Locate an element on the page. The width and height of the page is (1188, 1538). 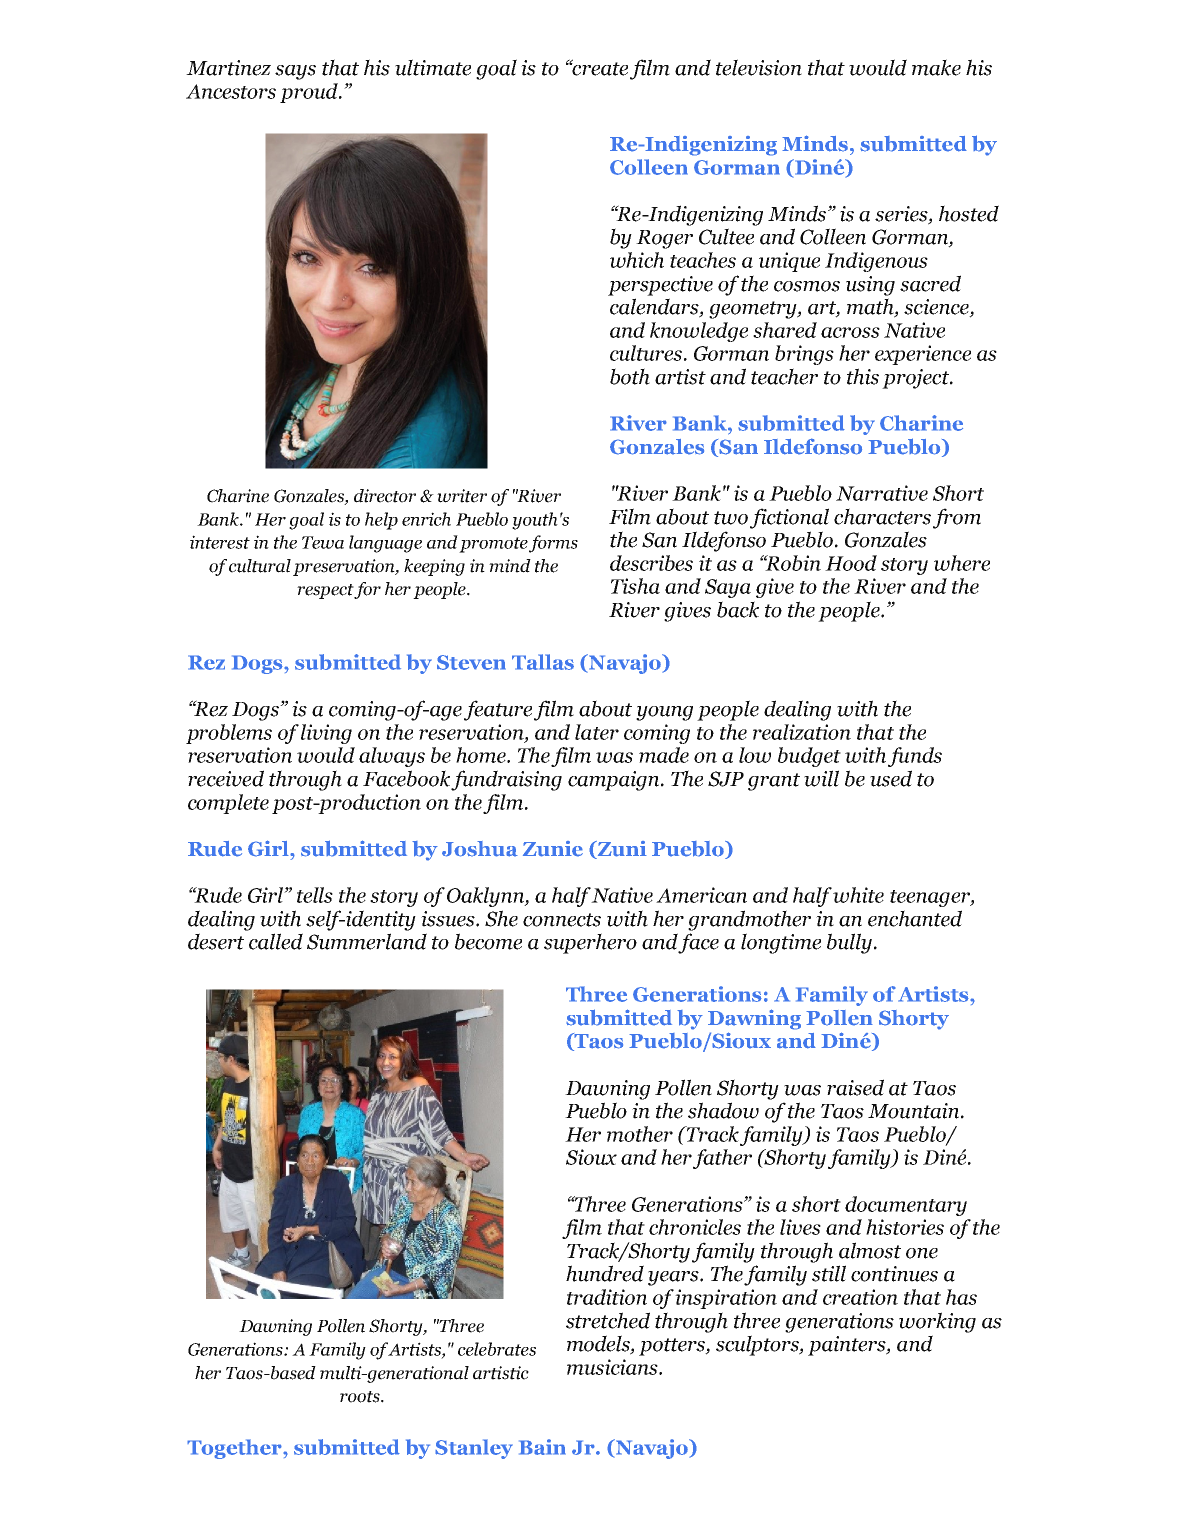
make is located at coordinates (936, 67).
